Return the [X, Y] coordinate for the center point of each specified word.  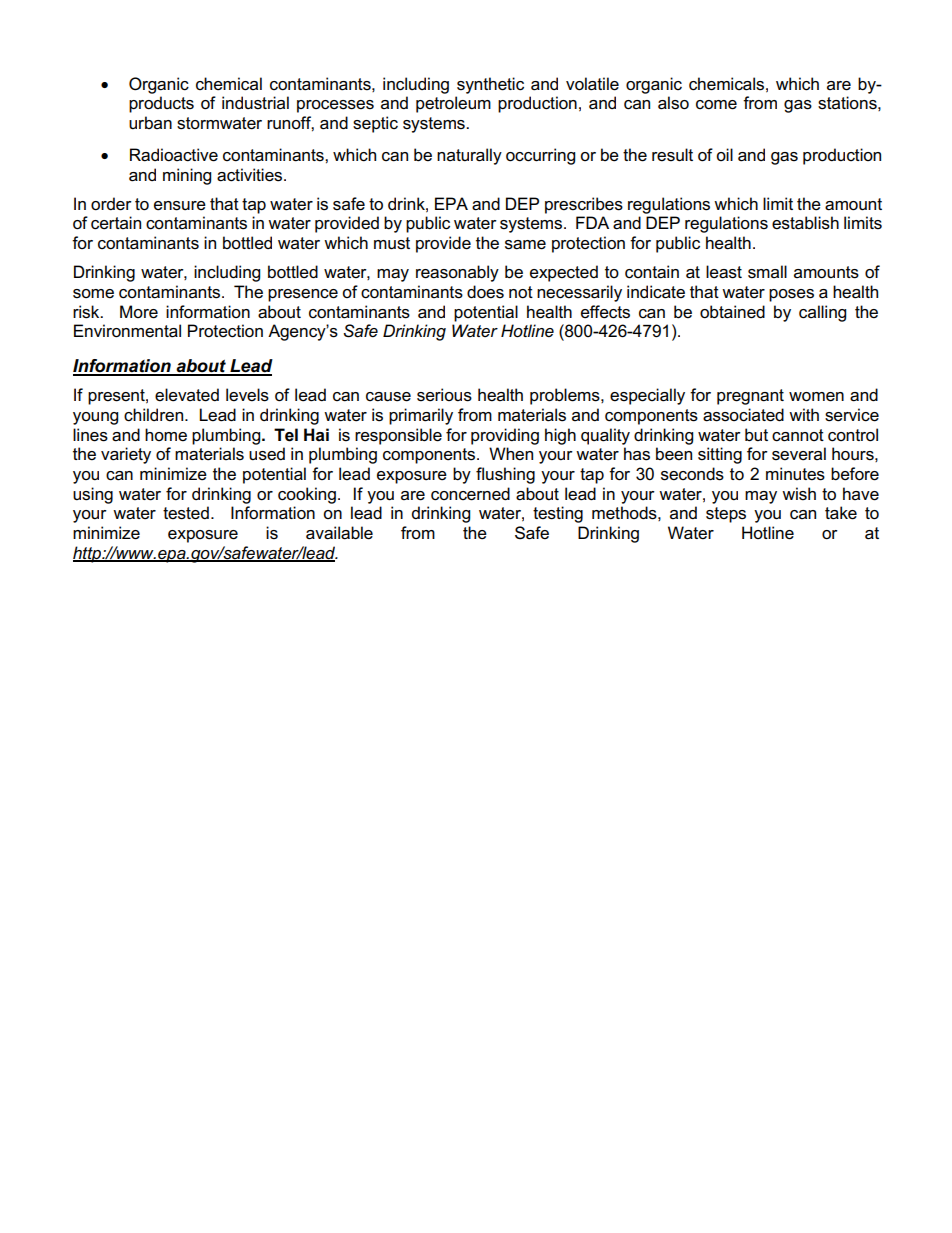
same [525, 245]
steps [726, 515]
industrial [255, 103]
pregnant [750, 397]
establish [805, 223]
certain [116, 223]
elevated [187, 395]
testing [558, 514]
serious [444, 395]
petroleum [453, 104]
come [716, 105]
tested [186, 513]
